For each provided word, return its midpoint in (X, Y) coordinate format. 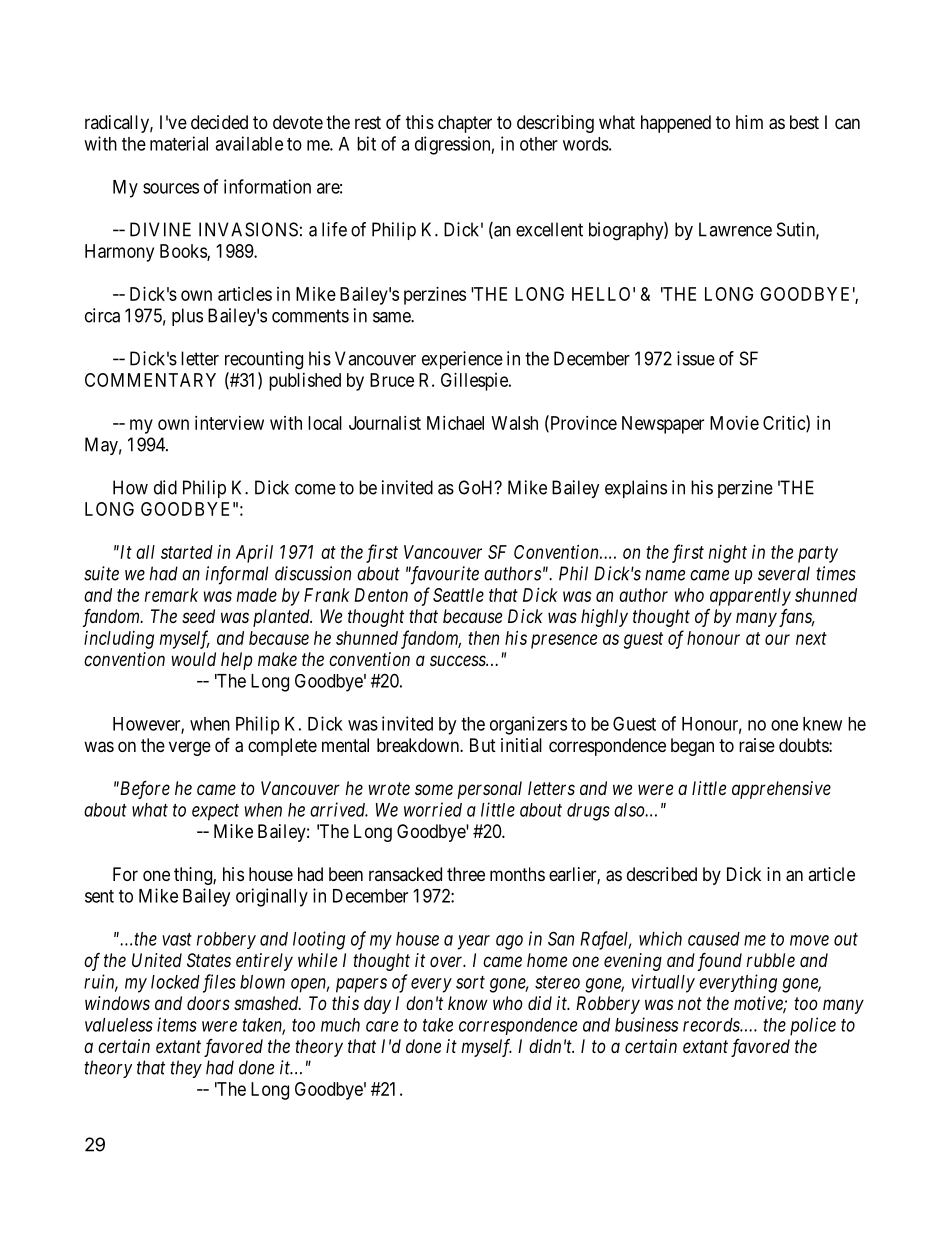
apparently (750, 597)
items (177, 1024)
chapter (465, 124)
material (179, 143)
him (749, 122)
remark (171, 595)
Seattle (458, 595)
